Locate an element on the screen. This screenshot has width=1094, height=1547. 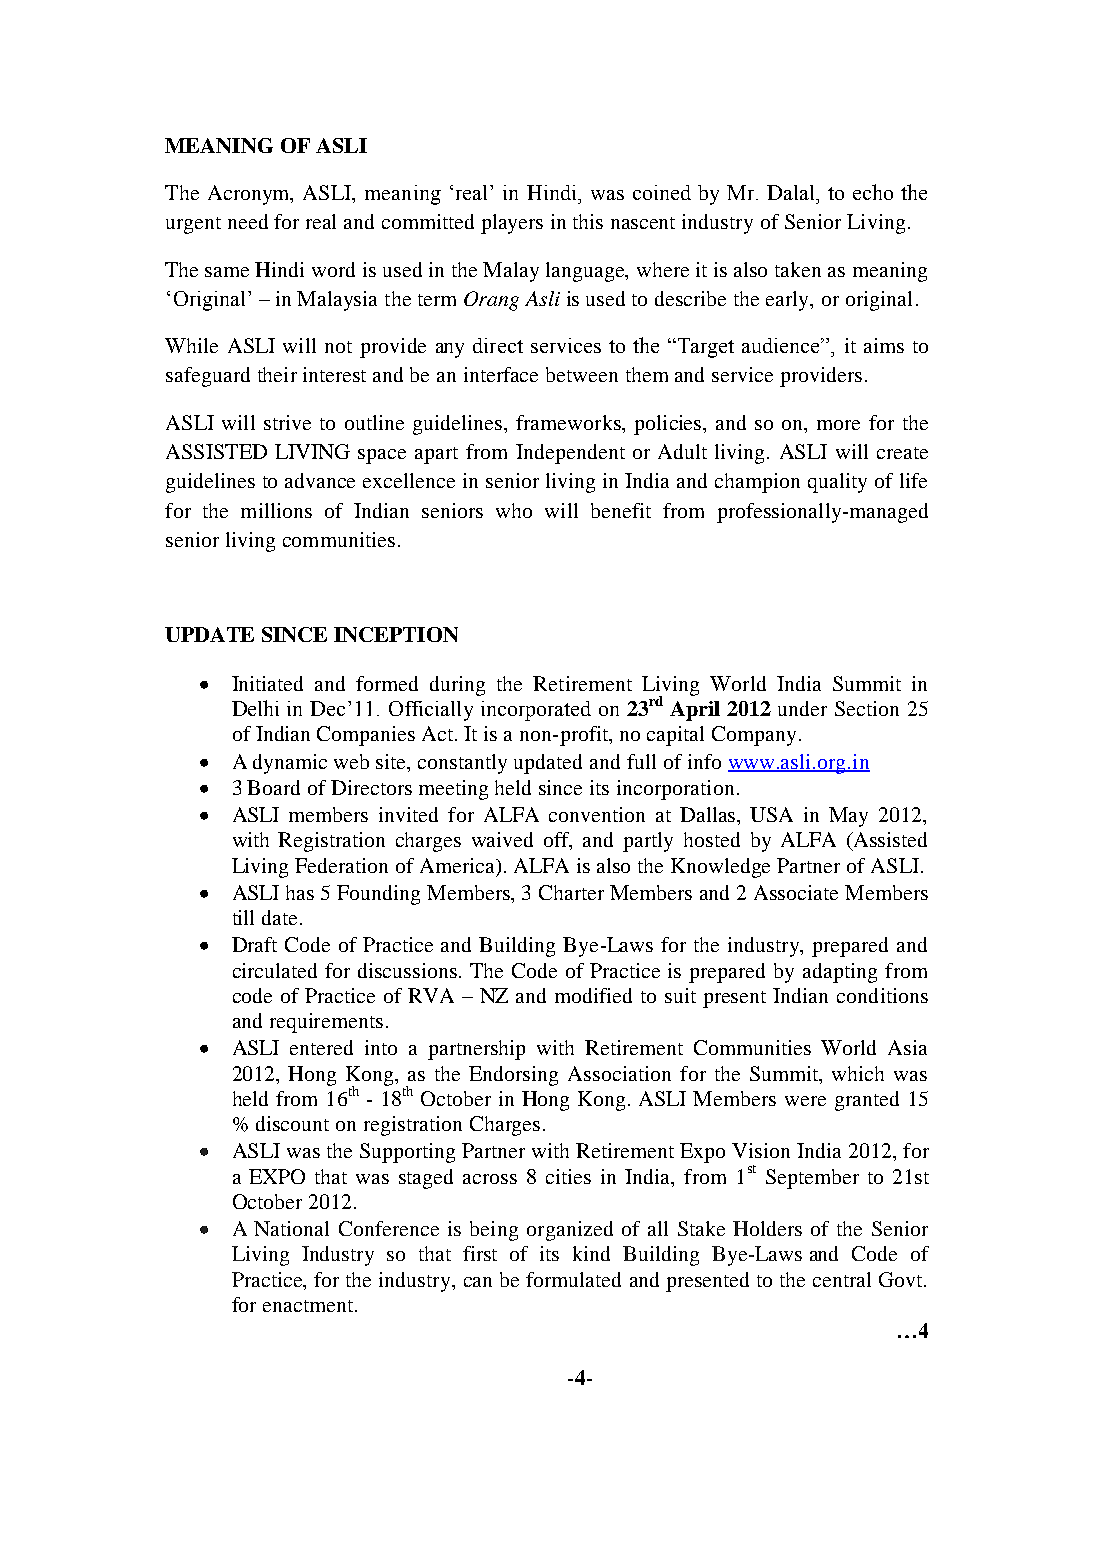
central is located at coordinates (842, 1279).
